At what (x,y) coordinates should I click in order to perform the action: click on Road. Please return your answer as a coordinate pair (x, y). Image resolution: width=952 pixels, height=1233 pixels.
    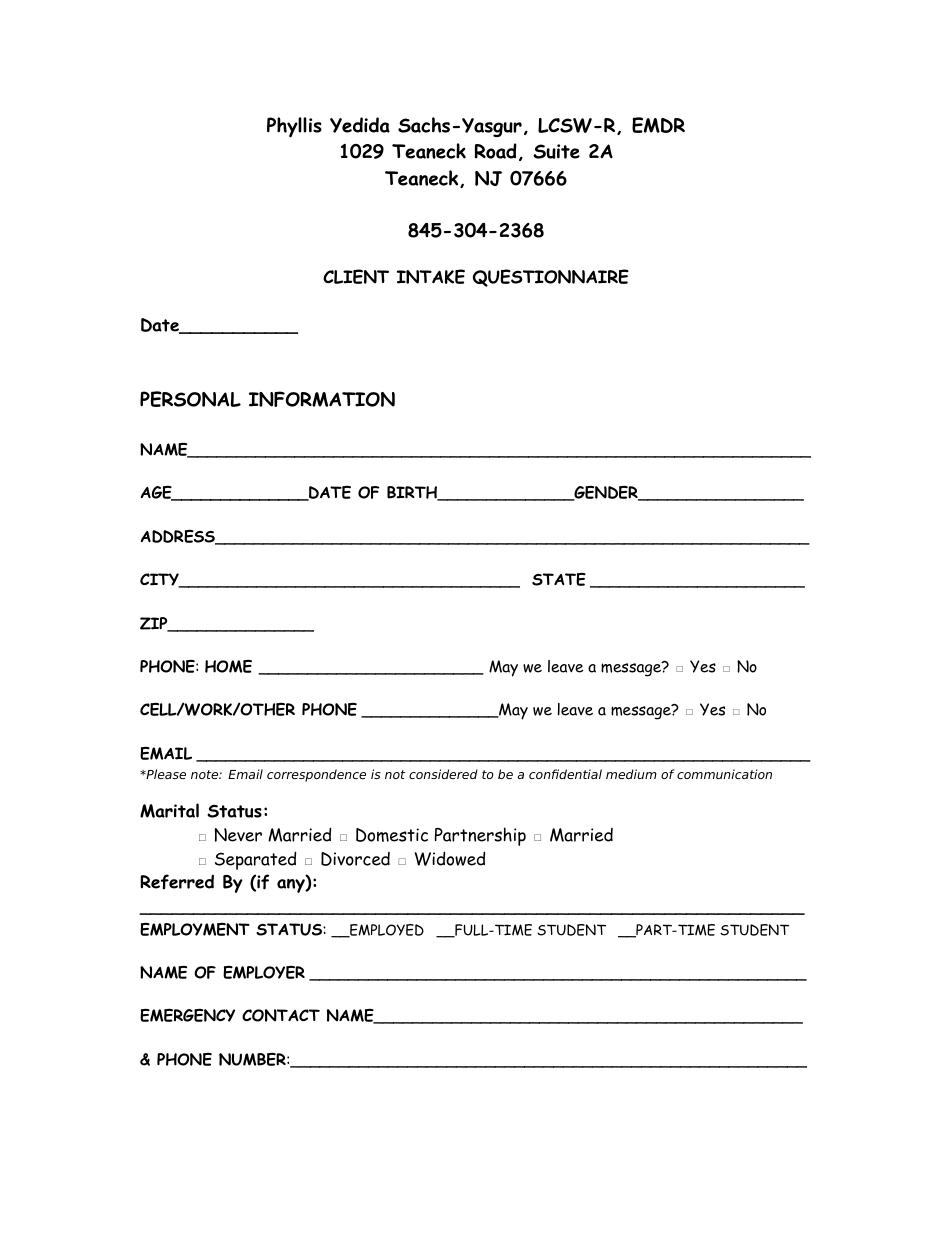
    Looking at the image, I should click on (496, 151).
